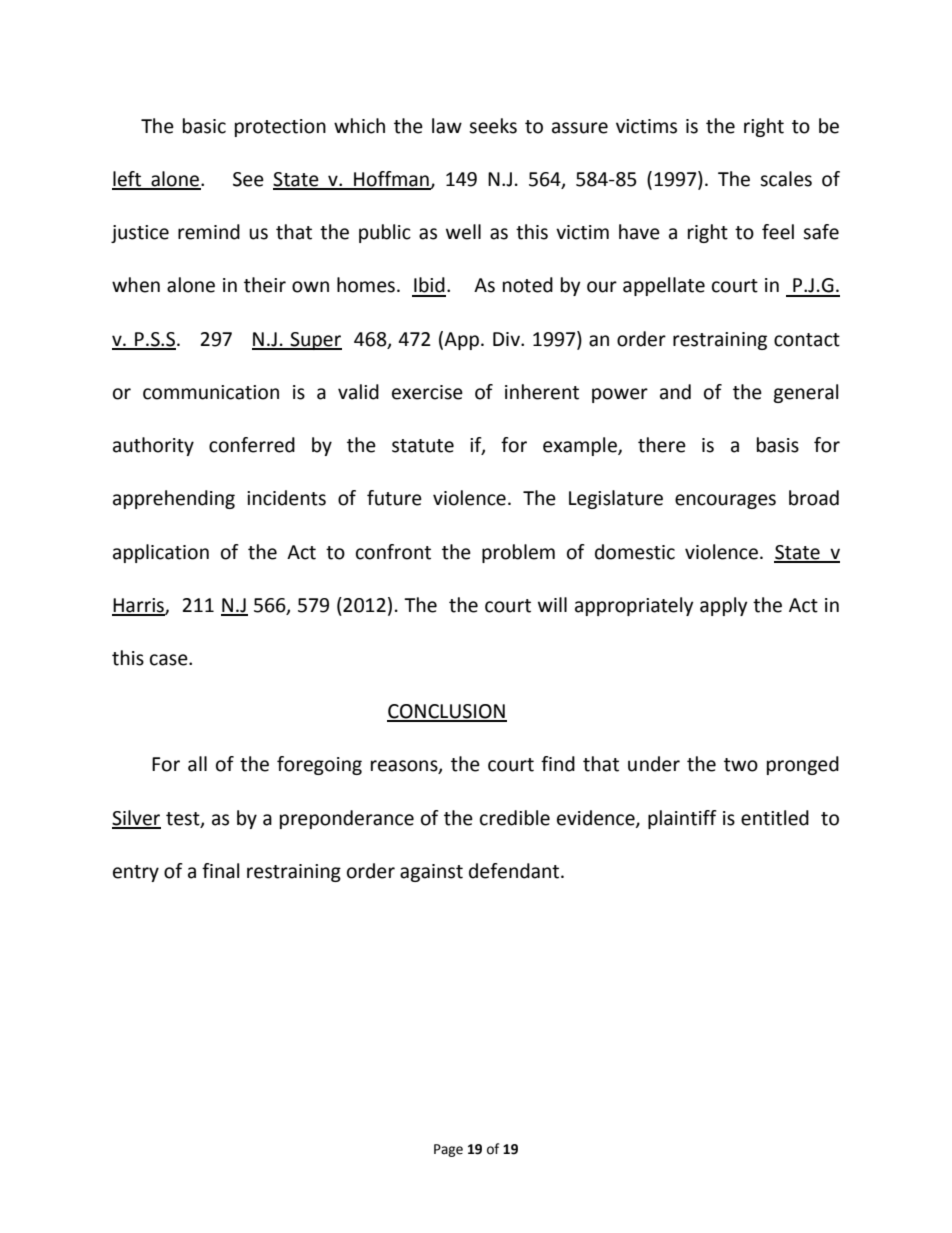  I want to click on scales, so click(786, 179).
